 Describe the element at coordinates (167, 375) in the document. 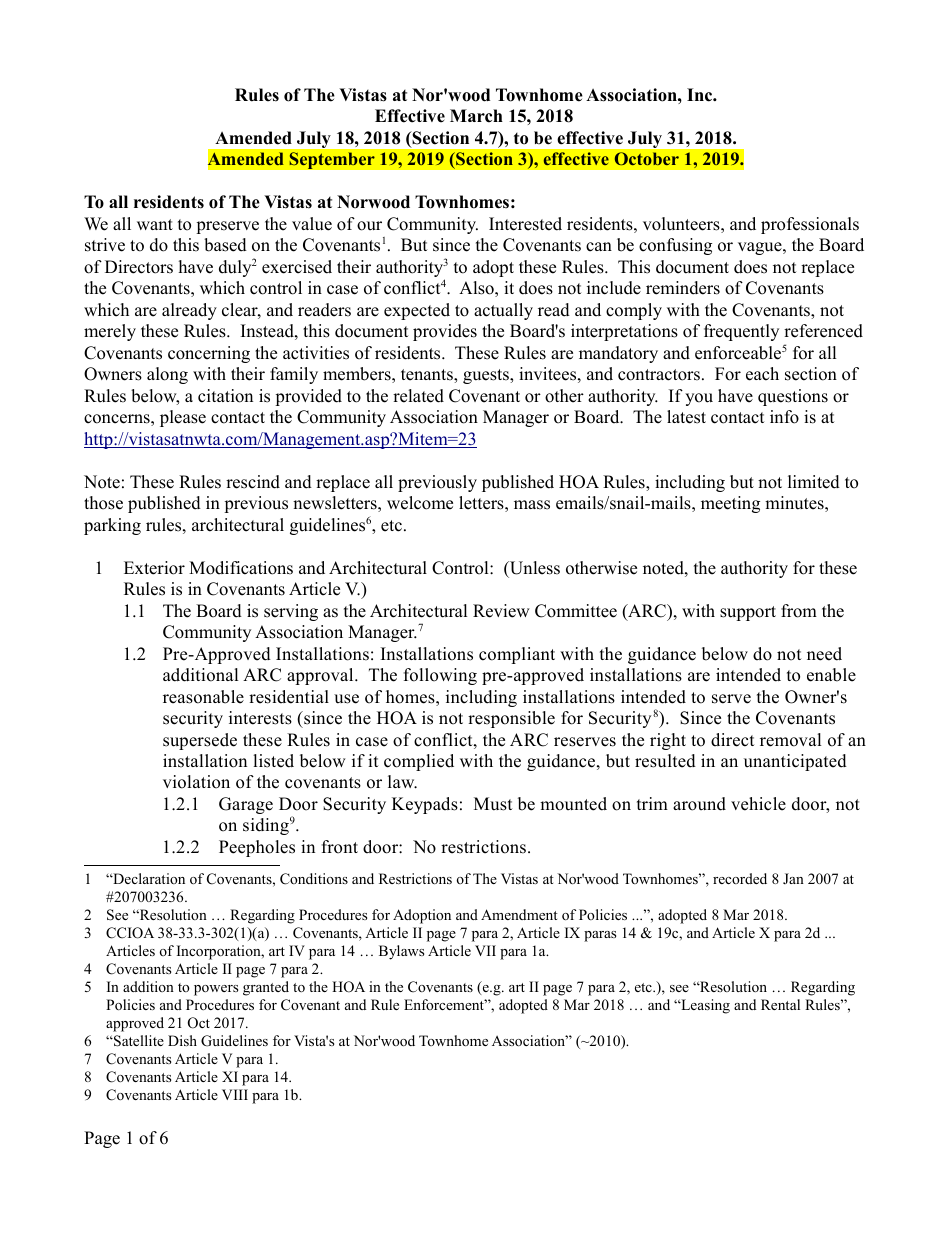

I see `along` at that location.
